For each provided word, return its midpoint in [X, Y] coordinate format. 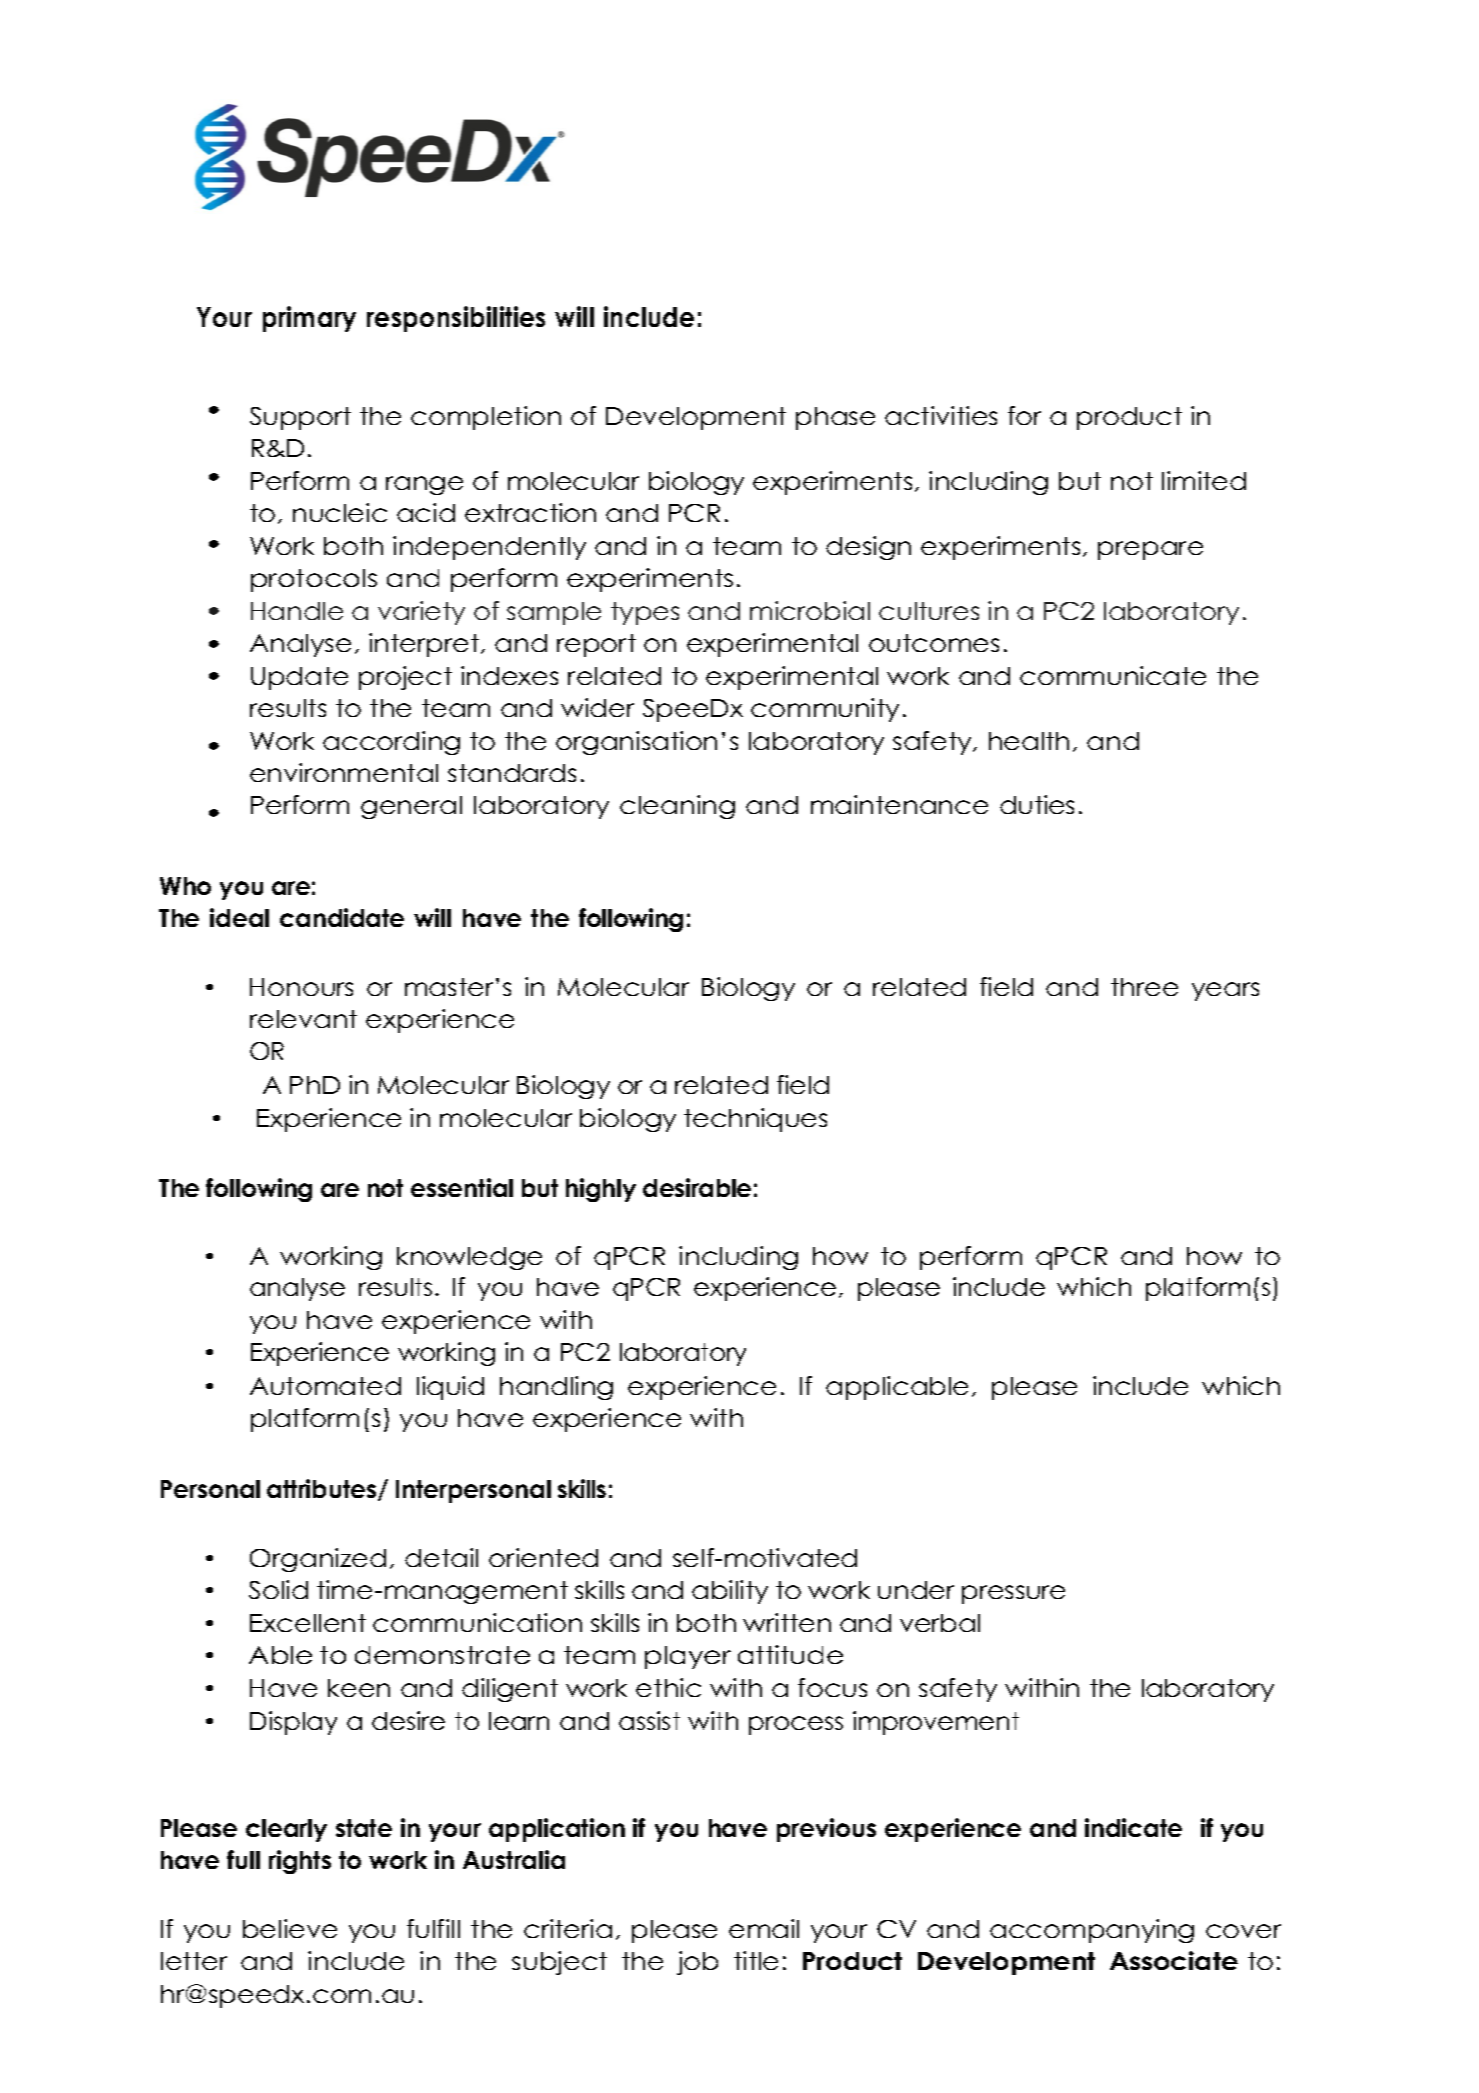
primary [309, 319]
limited [1204, 480]
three [1144, 987]
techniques [755, 1120]
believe [290, 1928]
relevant [303, 1019]
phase [835, 418]
